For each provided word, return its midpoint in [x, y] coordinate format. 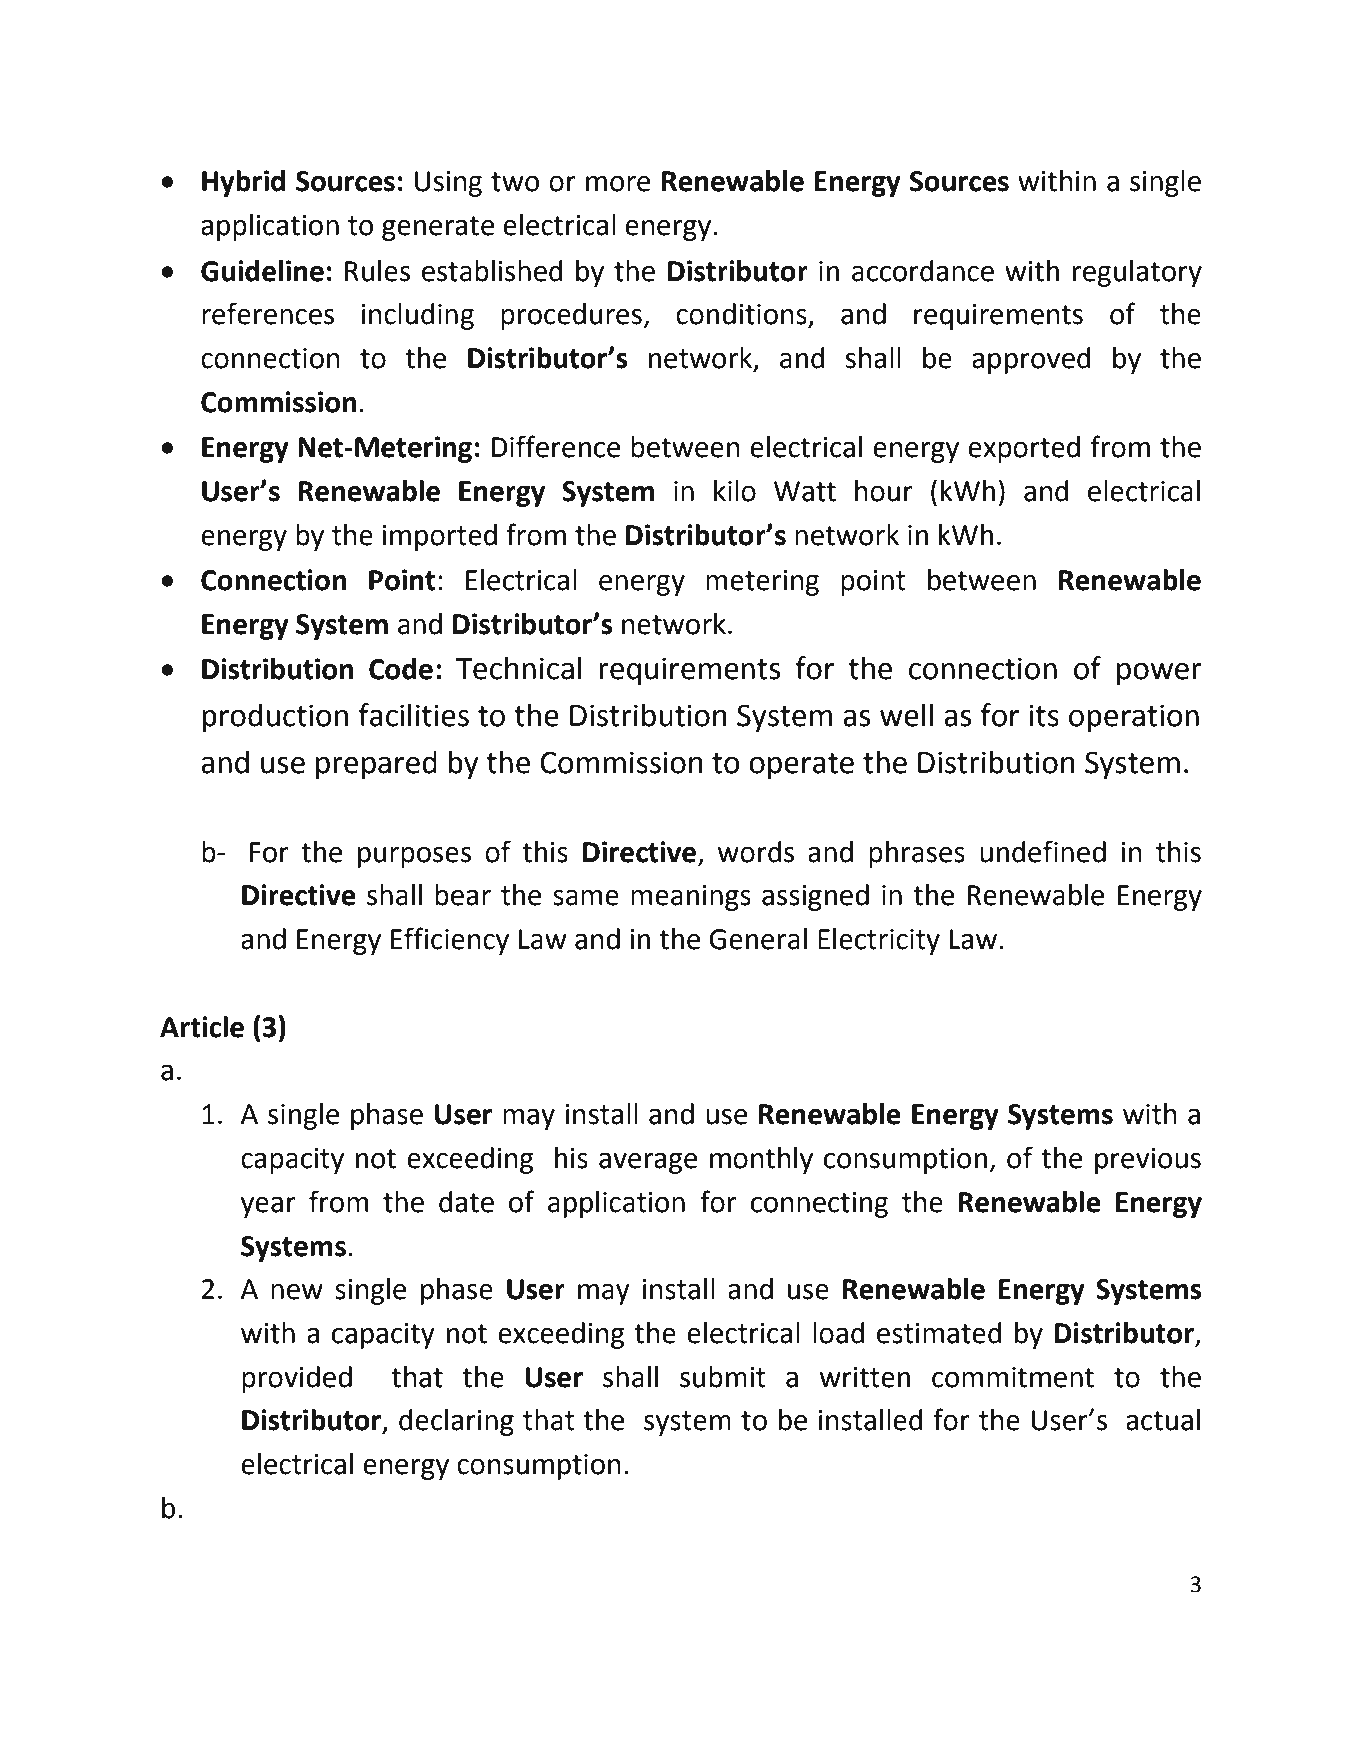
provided [297, 1379]
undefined [1043, 851]
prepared [376, 765]
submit [723, 1377]
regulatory [1137, 273]
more [618, 184]
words [756, 852]
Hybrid [243, 183]
